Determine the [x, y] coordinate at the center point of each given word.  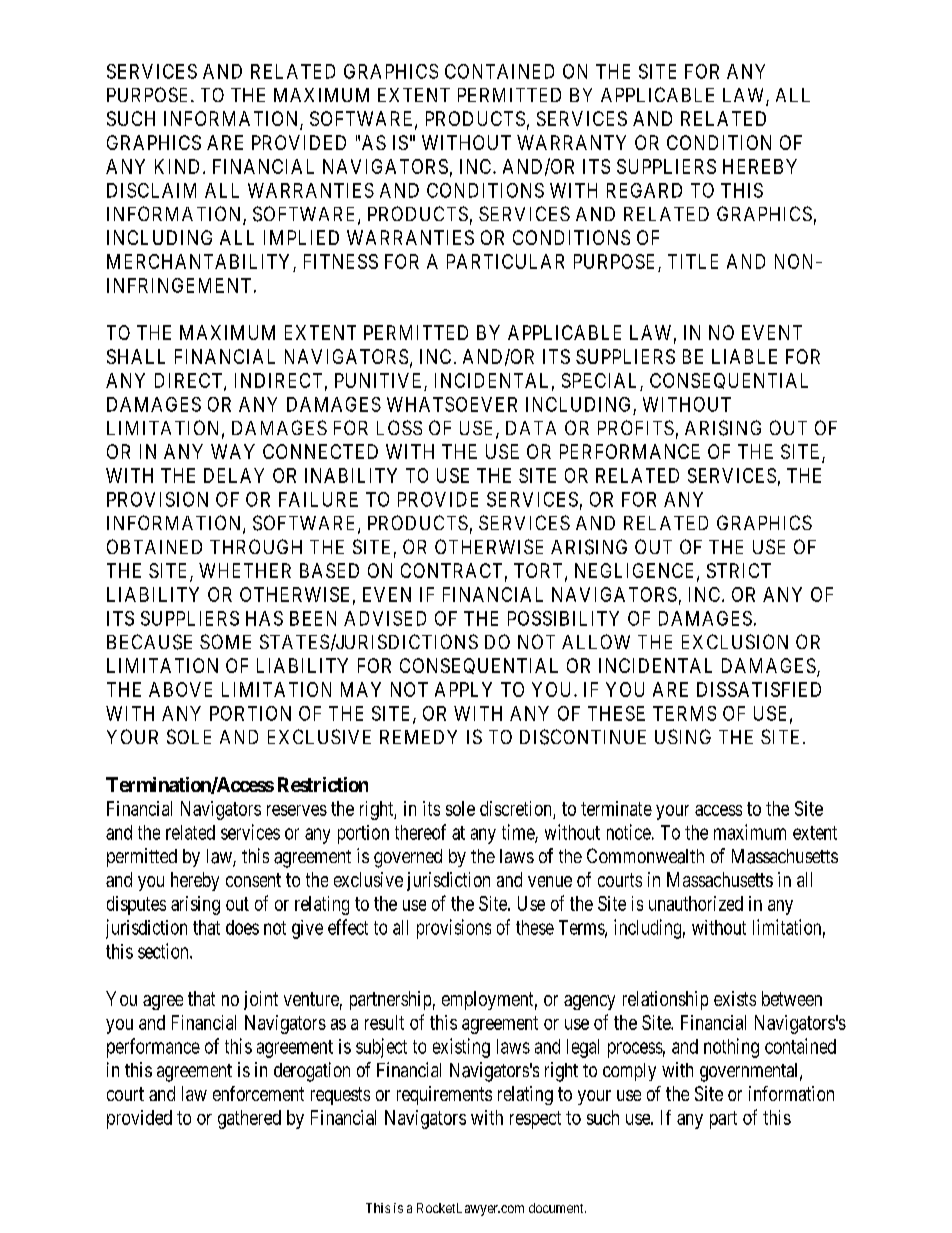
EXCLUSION [735, 641]
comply [629, 1072]
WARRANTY [571, 142]
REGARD [644, 190]
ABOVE [180, 689]
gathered [249, 1119]
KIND [179, 166]
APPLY [463, 689]
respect [535, 1120]
